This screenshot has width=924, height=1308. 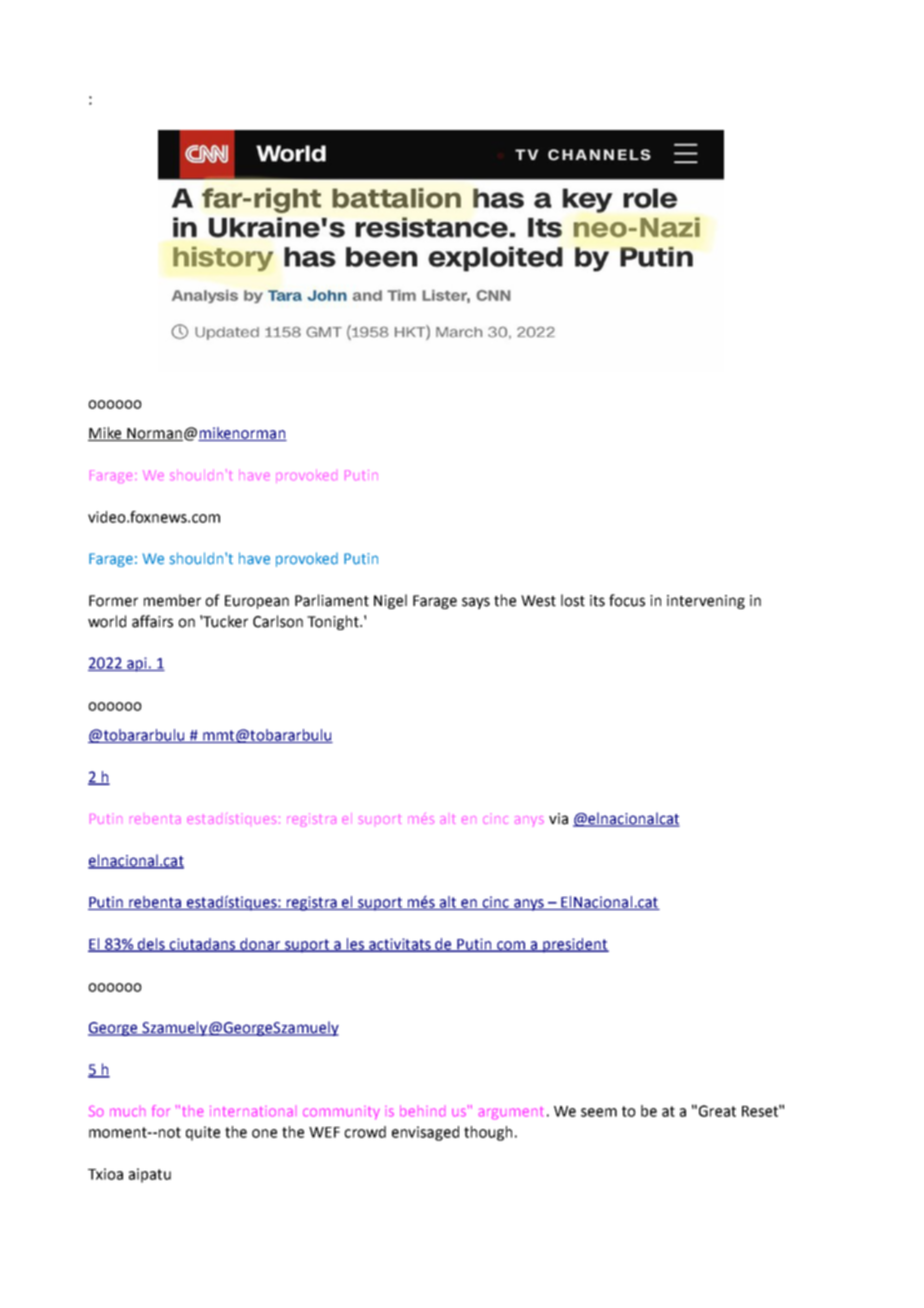 What do you see at coordinates (627, 600) in the screenshot?
I see `focus` at bounding box center [627, 600].
